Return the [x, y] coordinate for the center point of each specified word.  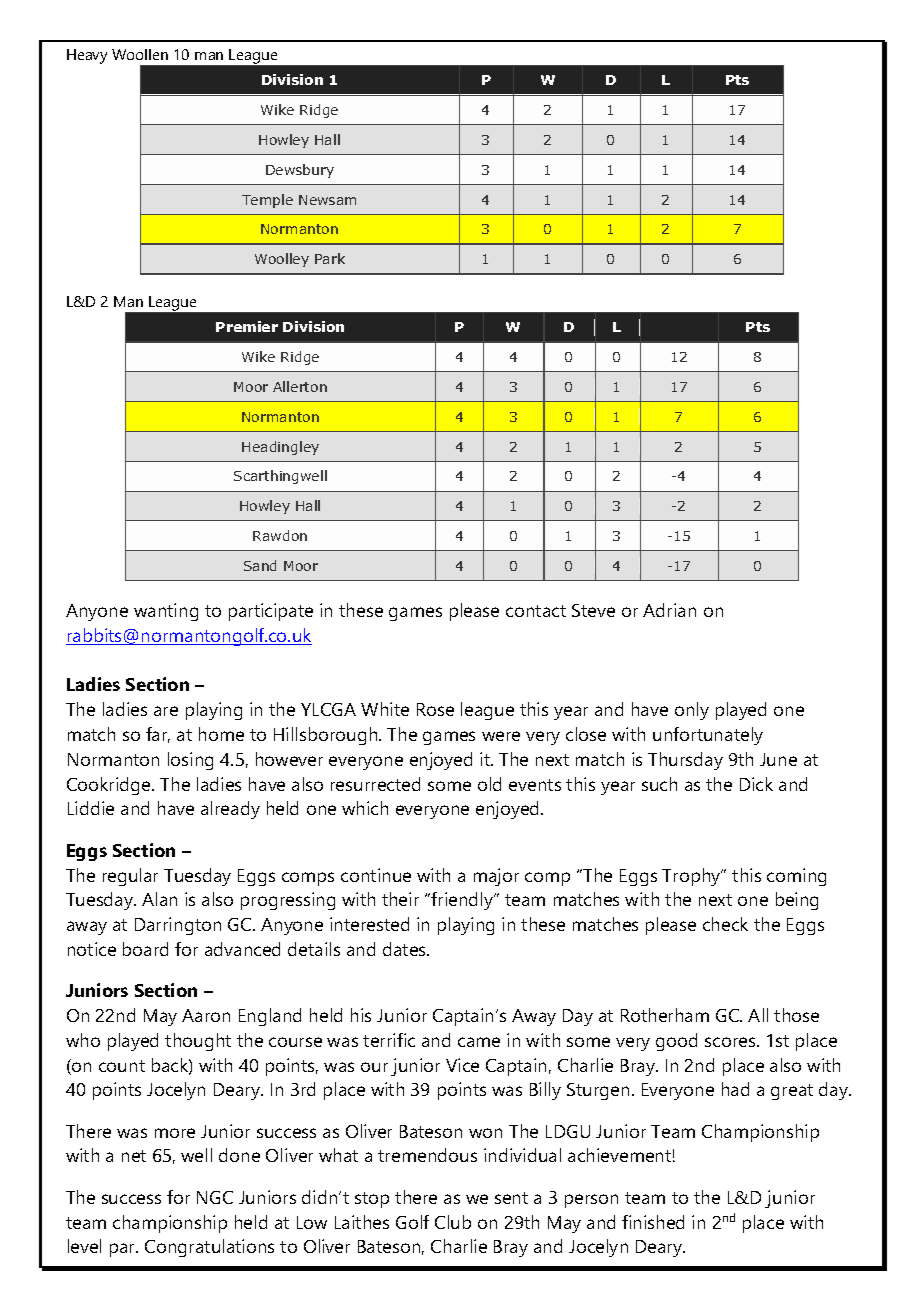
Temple [267, 201]
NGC [215, 1197]
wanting [166, 612]
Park [330, 258]
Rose [435, 709]
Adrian [669, 610]
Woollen [140, 54]
